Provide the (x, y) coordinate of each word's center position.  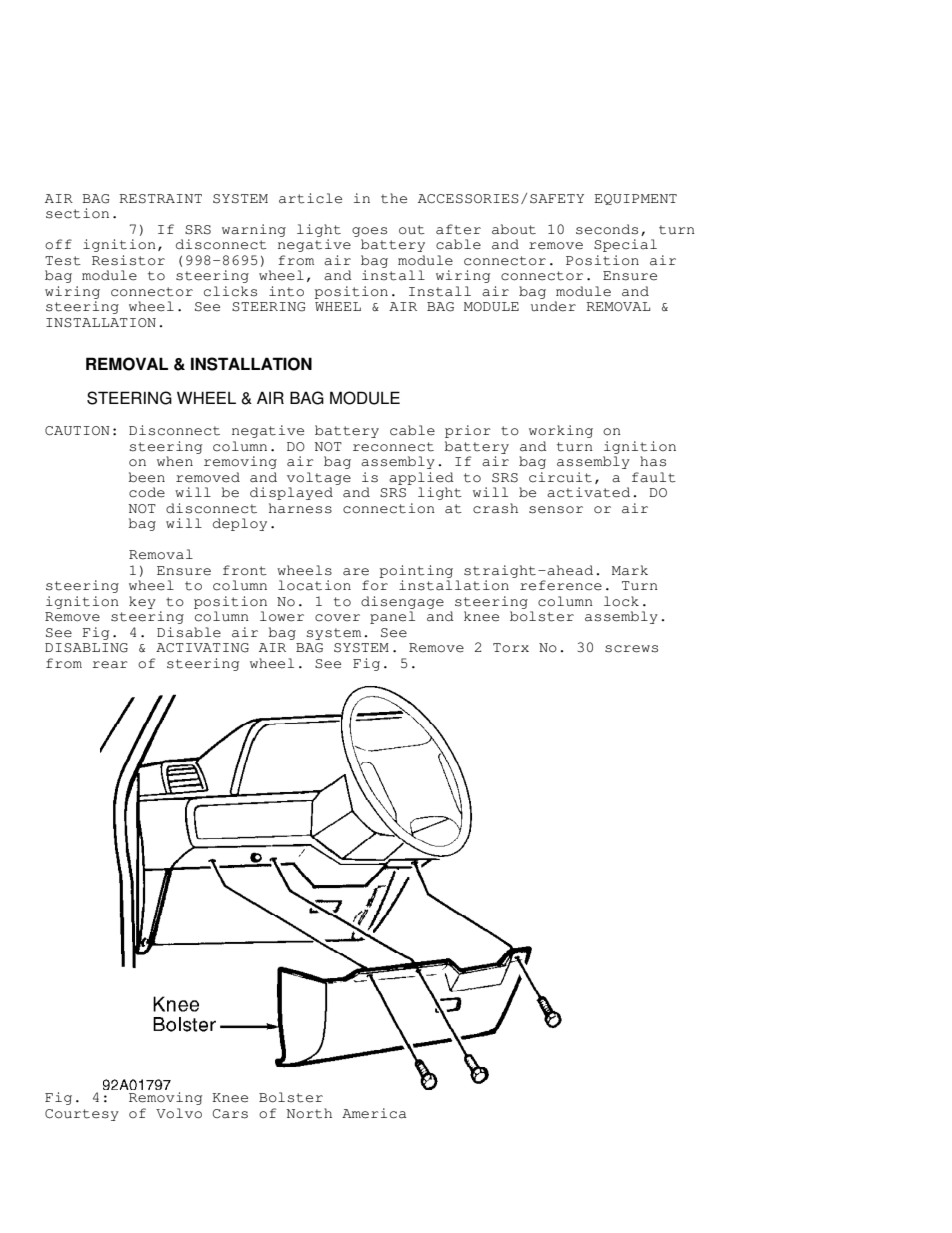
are (356, 572)
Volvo (179, 1113)
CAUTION (77, 431)
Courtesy (82, 1115)
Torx (511, 648)
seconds (607, 229)
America (374, 1113)
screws (631, 649)
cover (337, 618)
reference (561, 585)
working (561, 431)
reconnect (393, 447)
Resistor (128, 260)
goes (369, 232)
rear (110, 665)
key (142, 602)
